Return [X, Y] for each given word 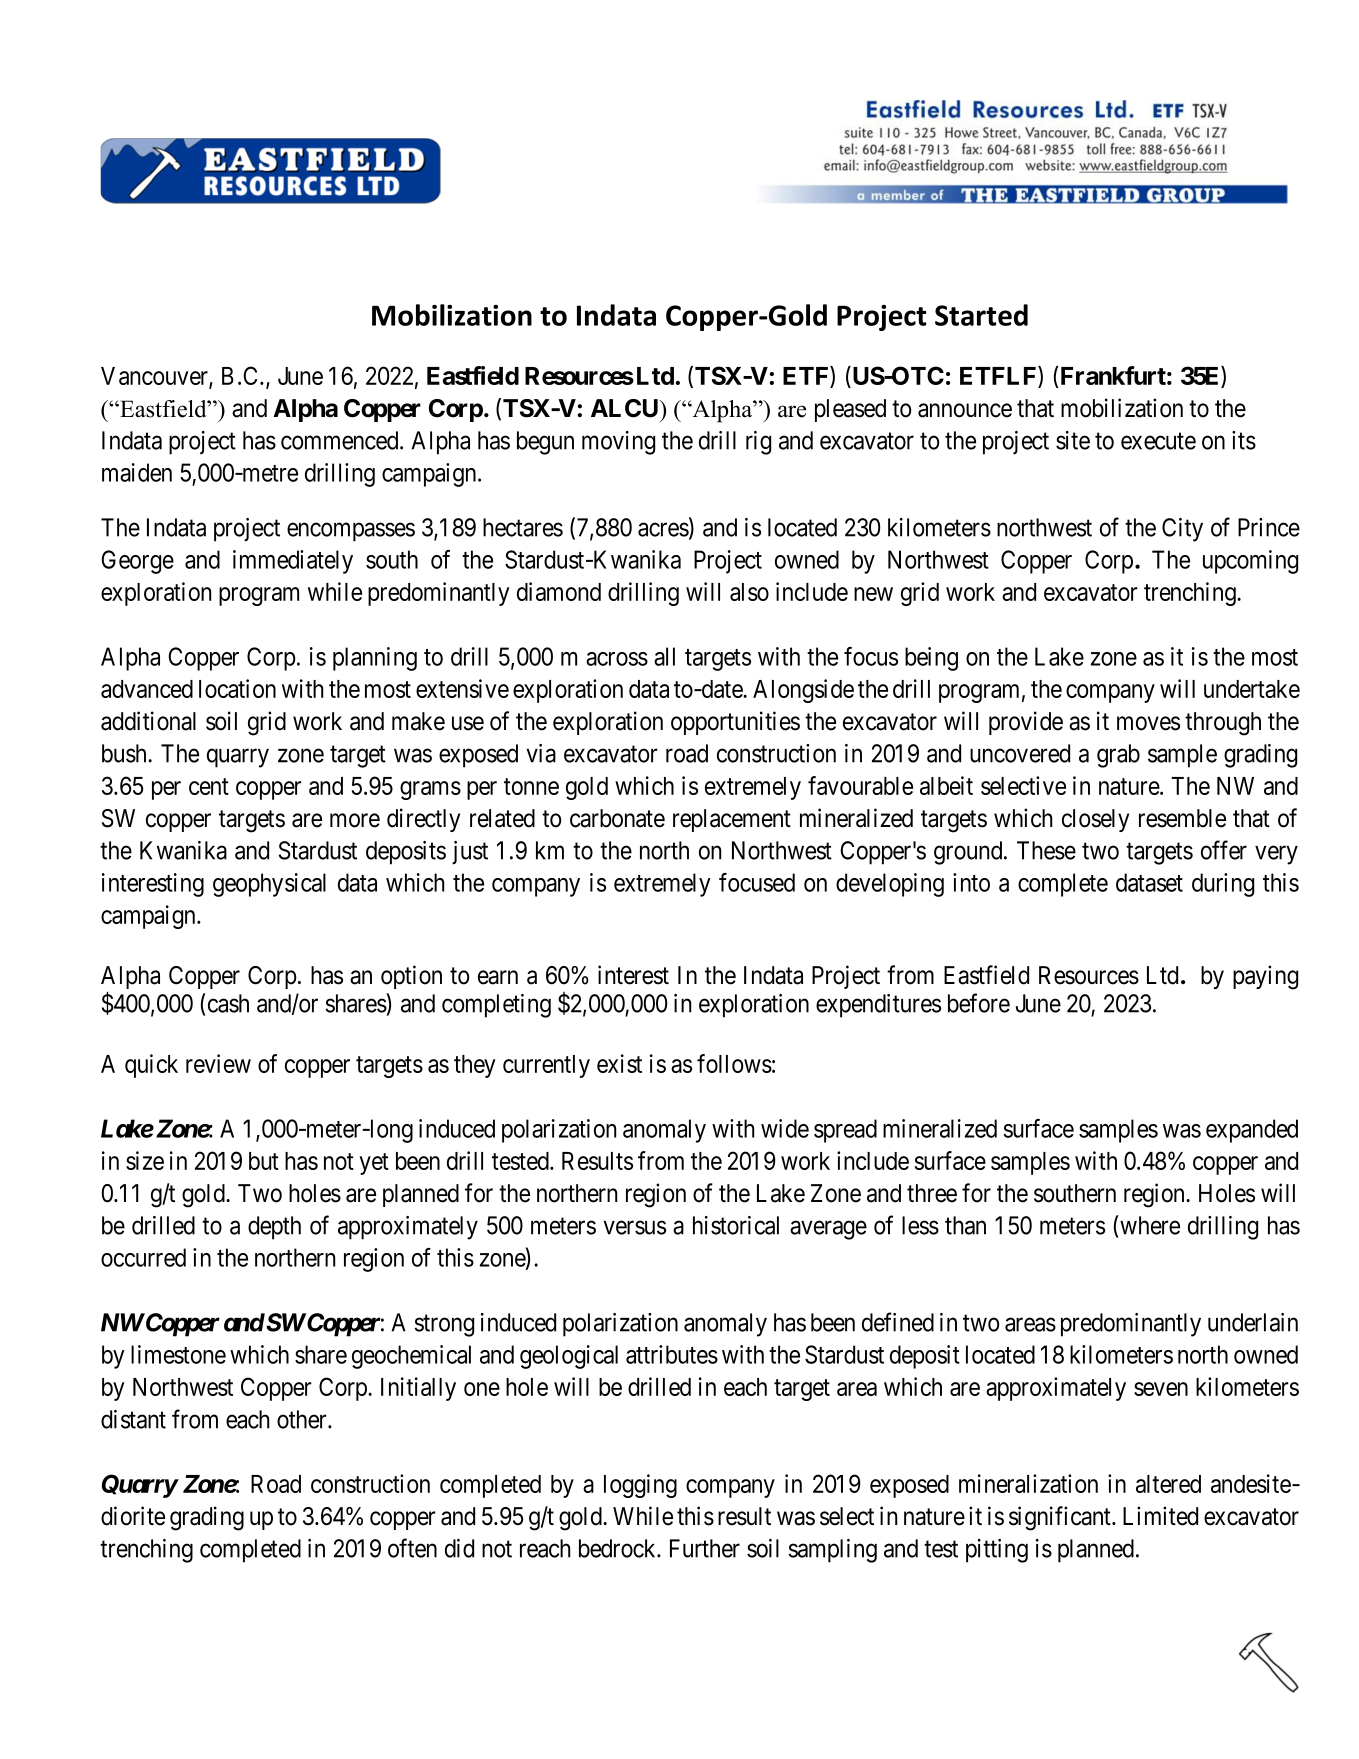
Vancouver [155, 377]
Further [705, 1548]
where [1149, 1225]
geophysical [269, 885]
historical [736, 1225]
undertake [1252, 689]
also [749, 592]
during [1223, 885]
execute [1158, 441]
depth [274, 1228]
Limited [1160, 1516]
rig [758, 443]
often [412, 1548]
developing [890, 885]
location [237, 688]
